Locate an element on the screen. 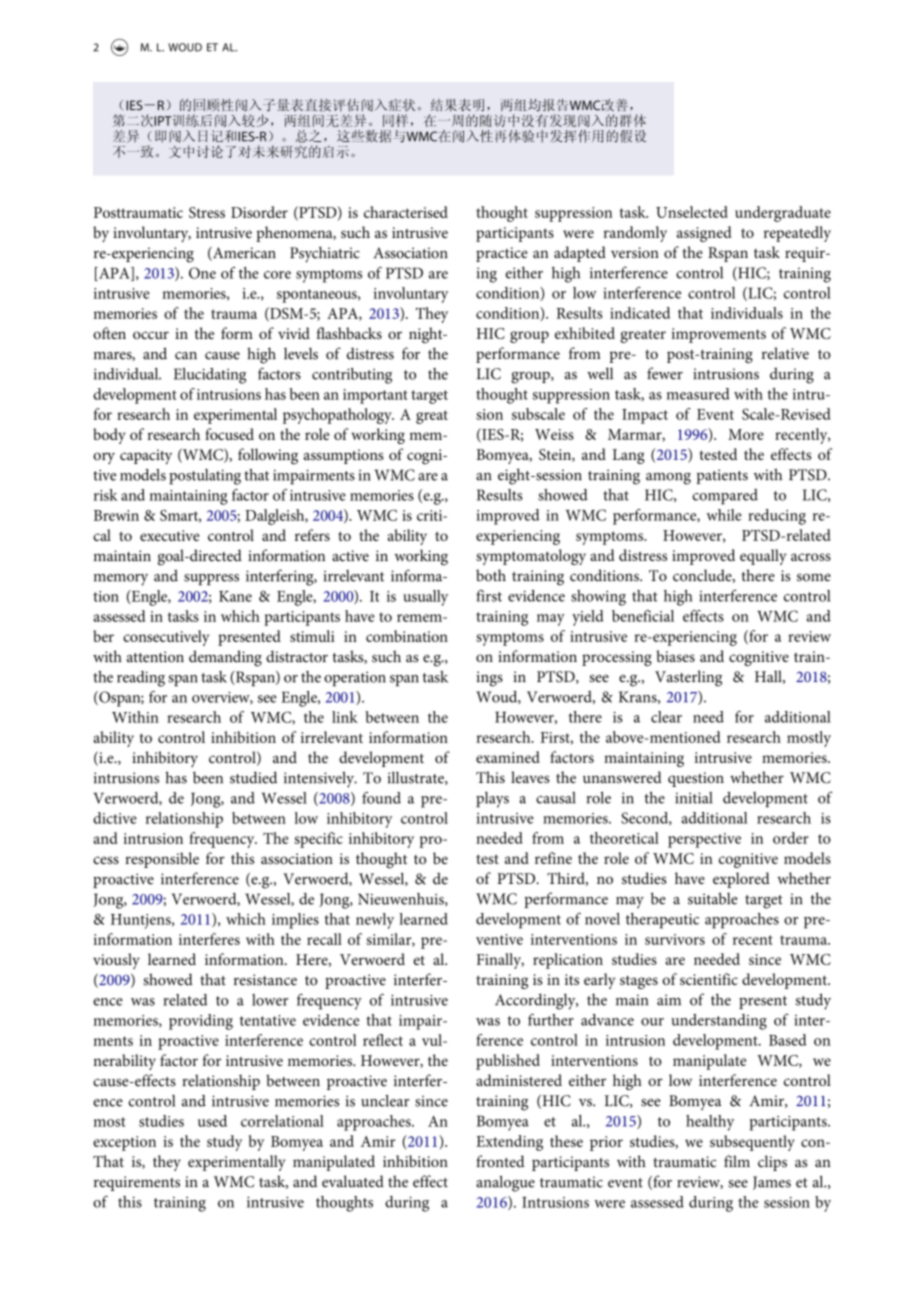  assigned is located at coordinates (704, 234).
